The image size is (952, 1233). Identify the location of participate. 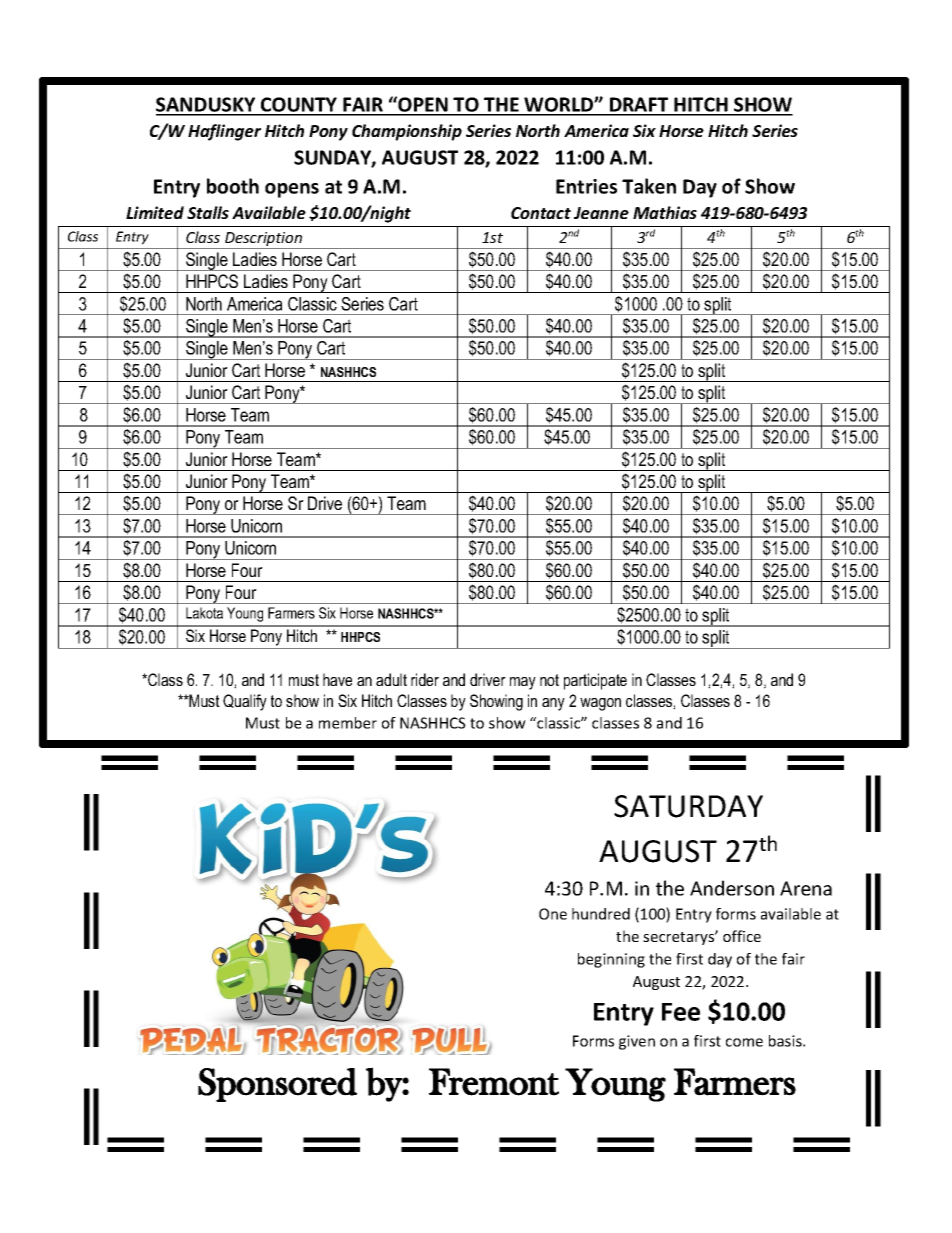
(595, 681).
